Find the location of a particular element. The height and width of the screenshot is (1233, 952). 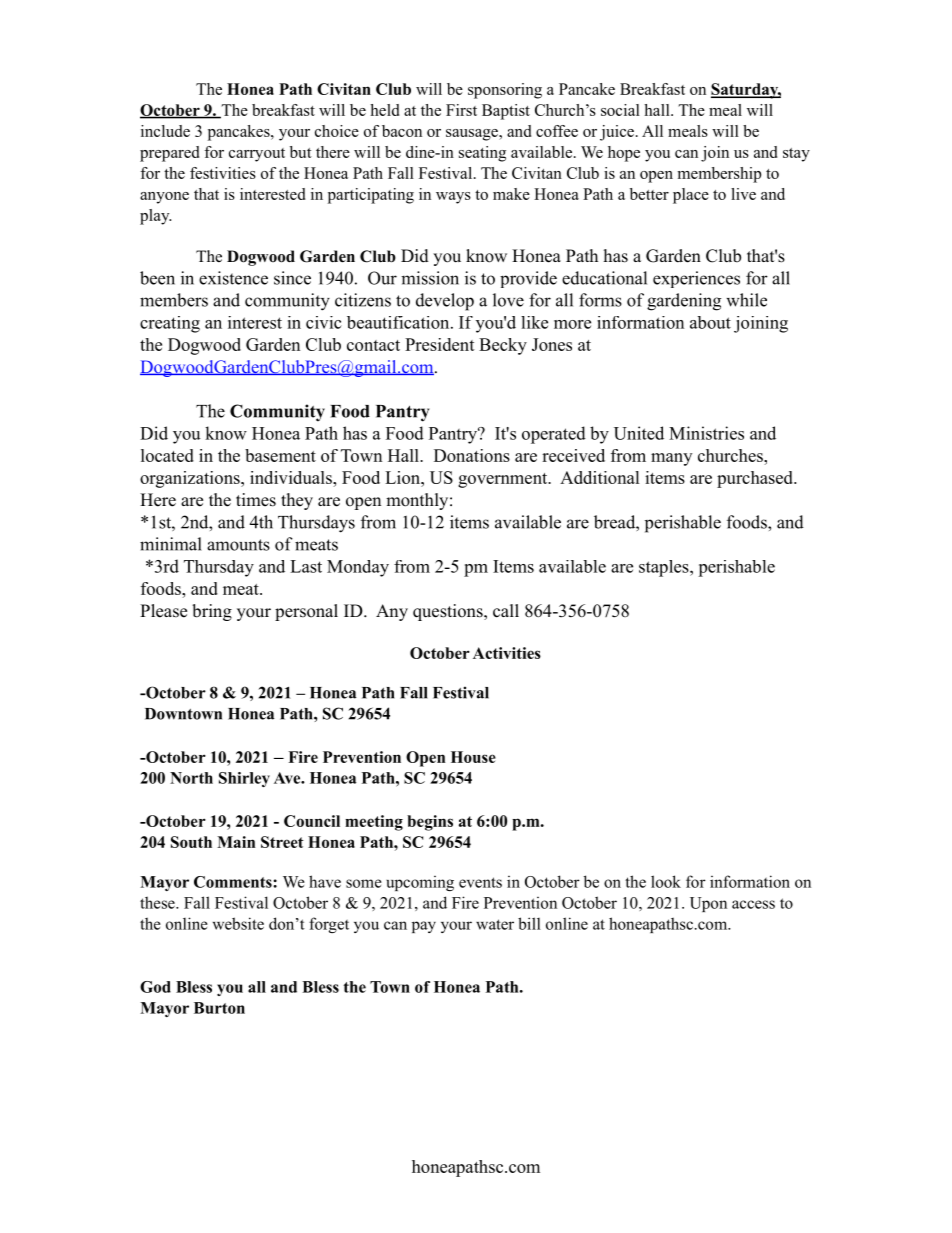

Donations is located at coordinates (472, 455).
